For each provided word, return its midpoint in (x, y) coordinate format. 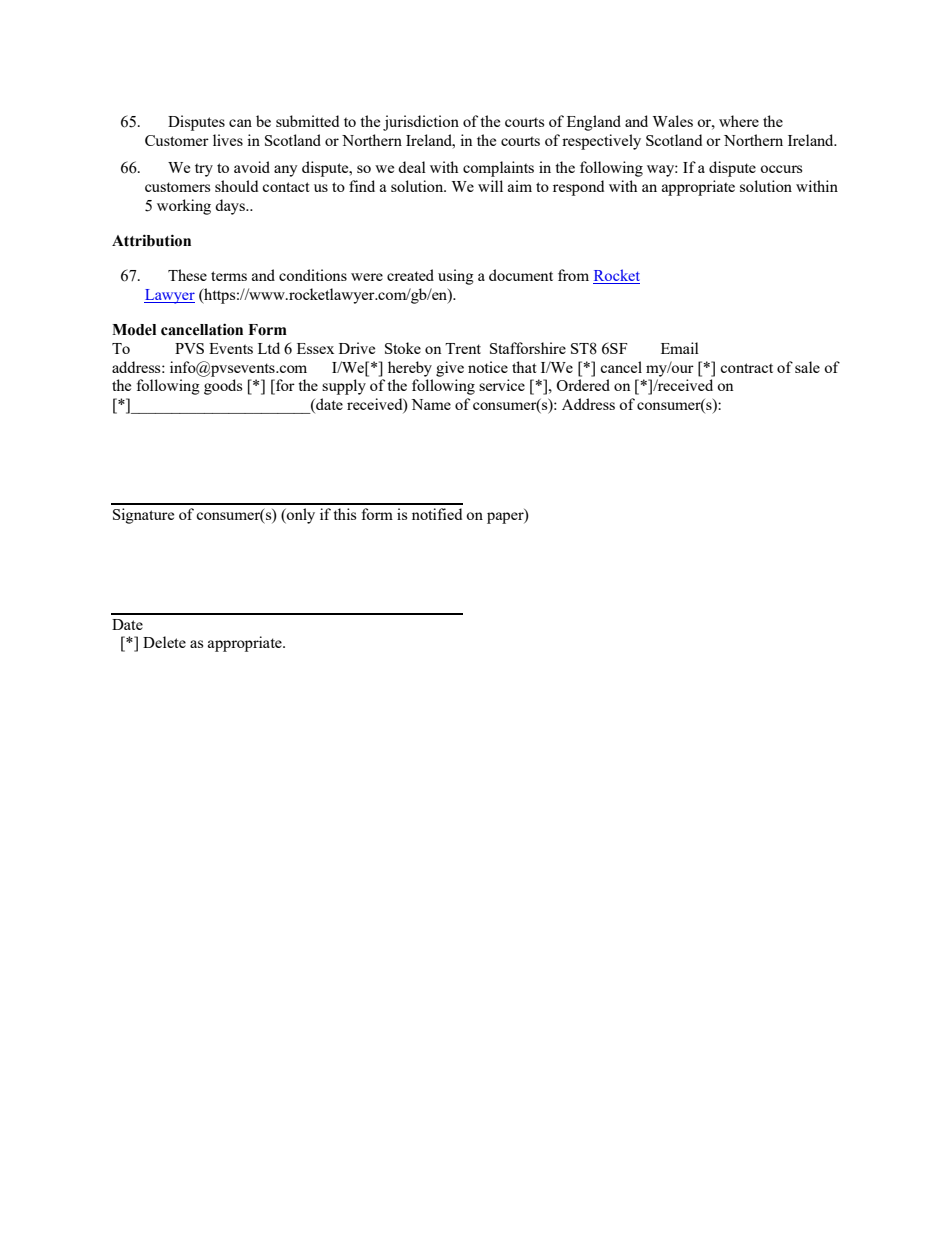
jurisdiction (421, 123)
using (456, 277)
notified (437, 514)
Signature (143, 516)
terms (229, 276)
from (573, 275)
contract (746, 368)
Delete (164, 642)
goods (223, 387)
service (502, 385)
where (739, 121)
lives (228, 140)
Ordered (583, 385)
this (344, 514)
